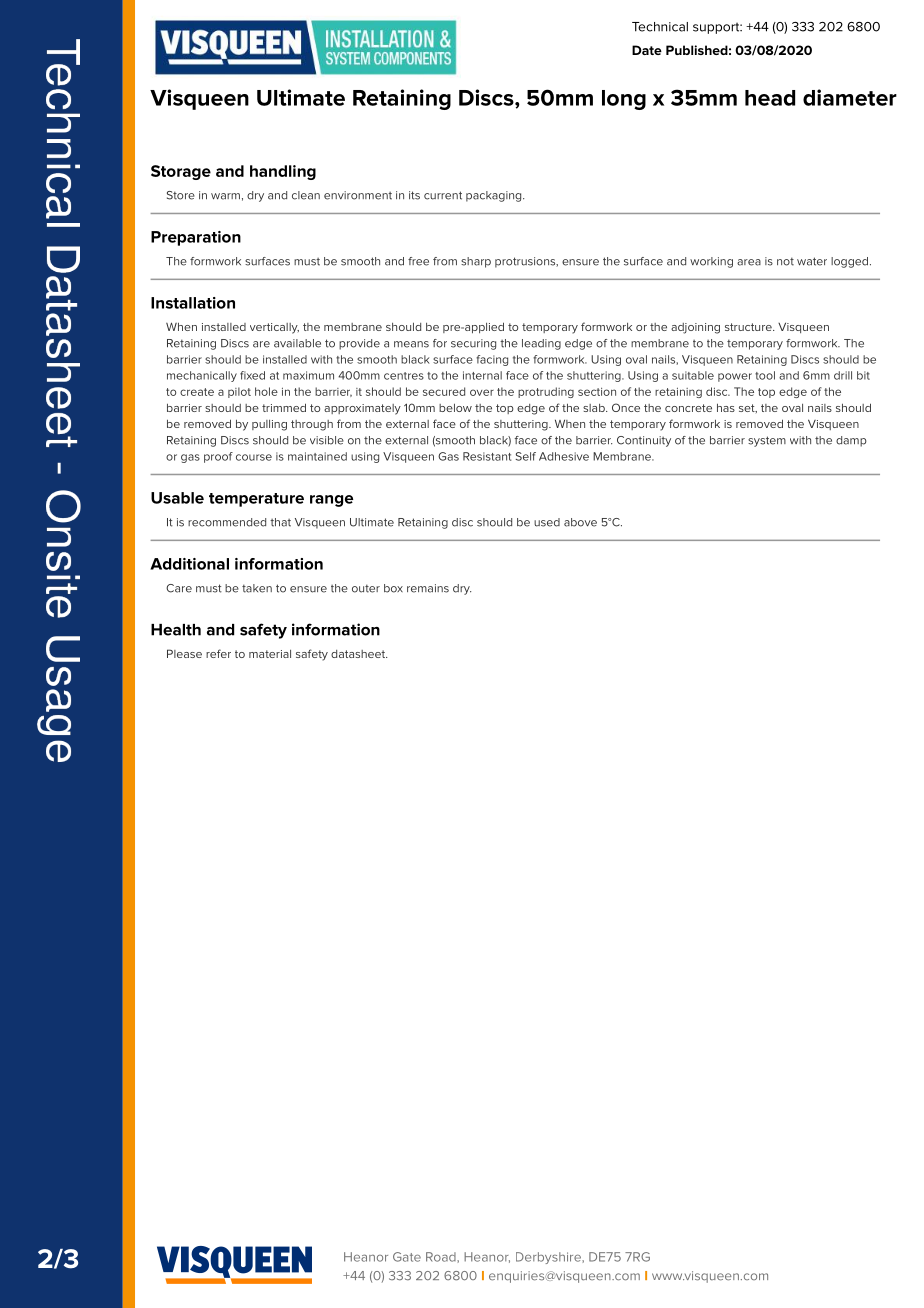 This screenshot has height=1308, width=924. What do you see at coordinates (442, 1257) in the screenshot?
I see `Road` at bounding box center [442, 1257].
